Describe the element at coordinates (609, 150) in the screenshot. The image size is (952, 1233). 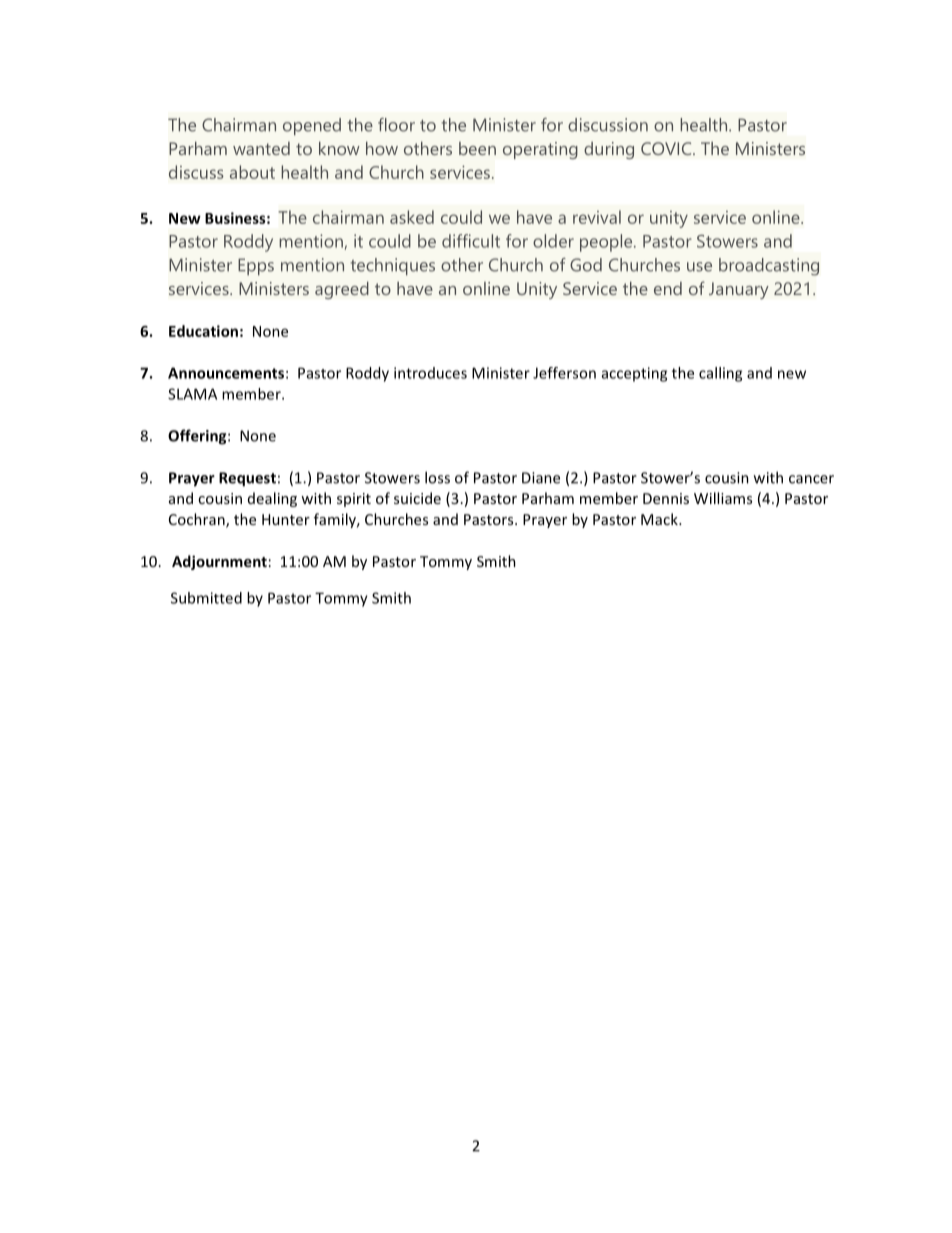
I see `during` at that location.
